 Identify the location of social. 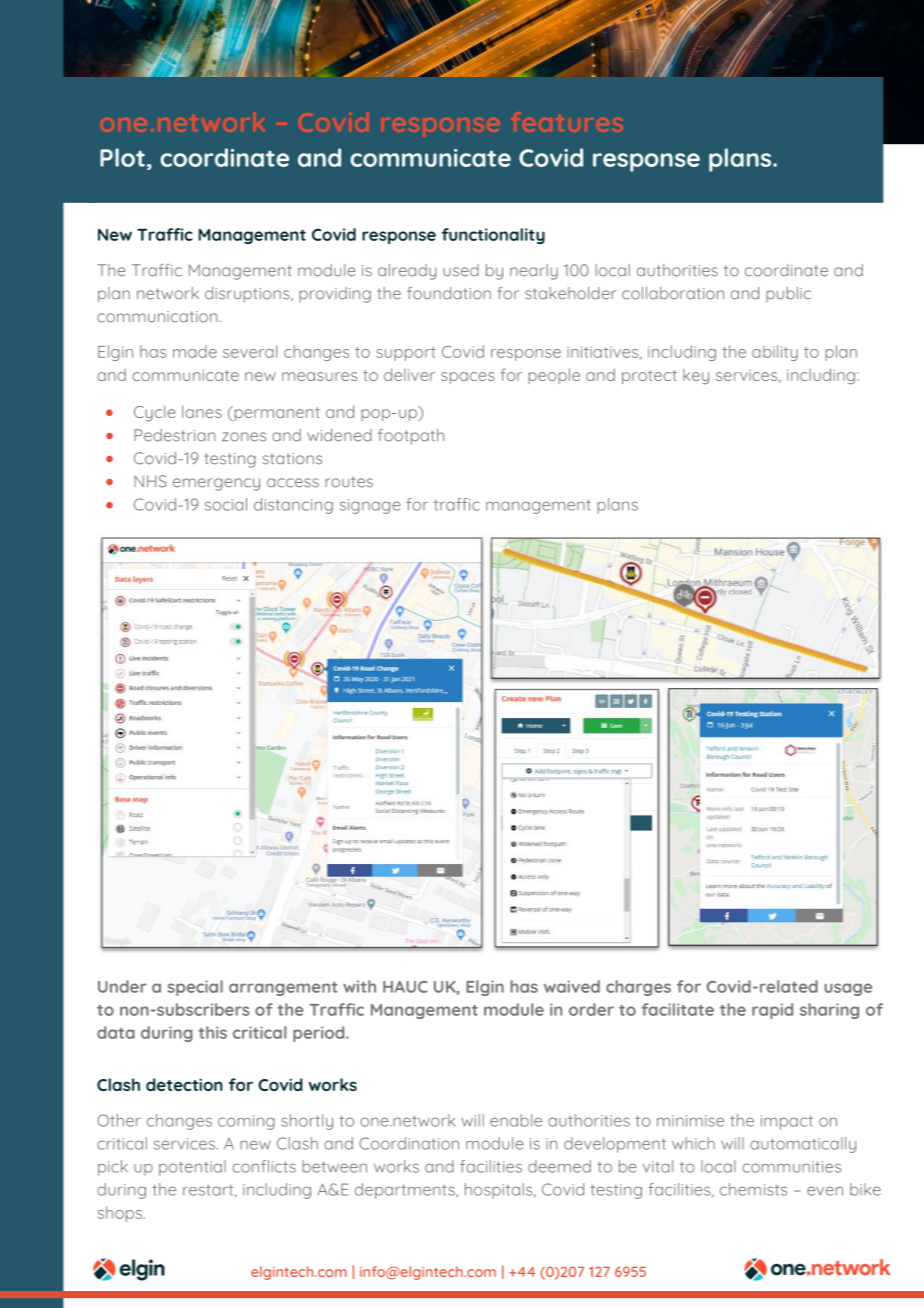
(226, 504).
